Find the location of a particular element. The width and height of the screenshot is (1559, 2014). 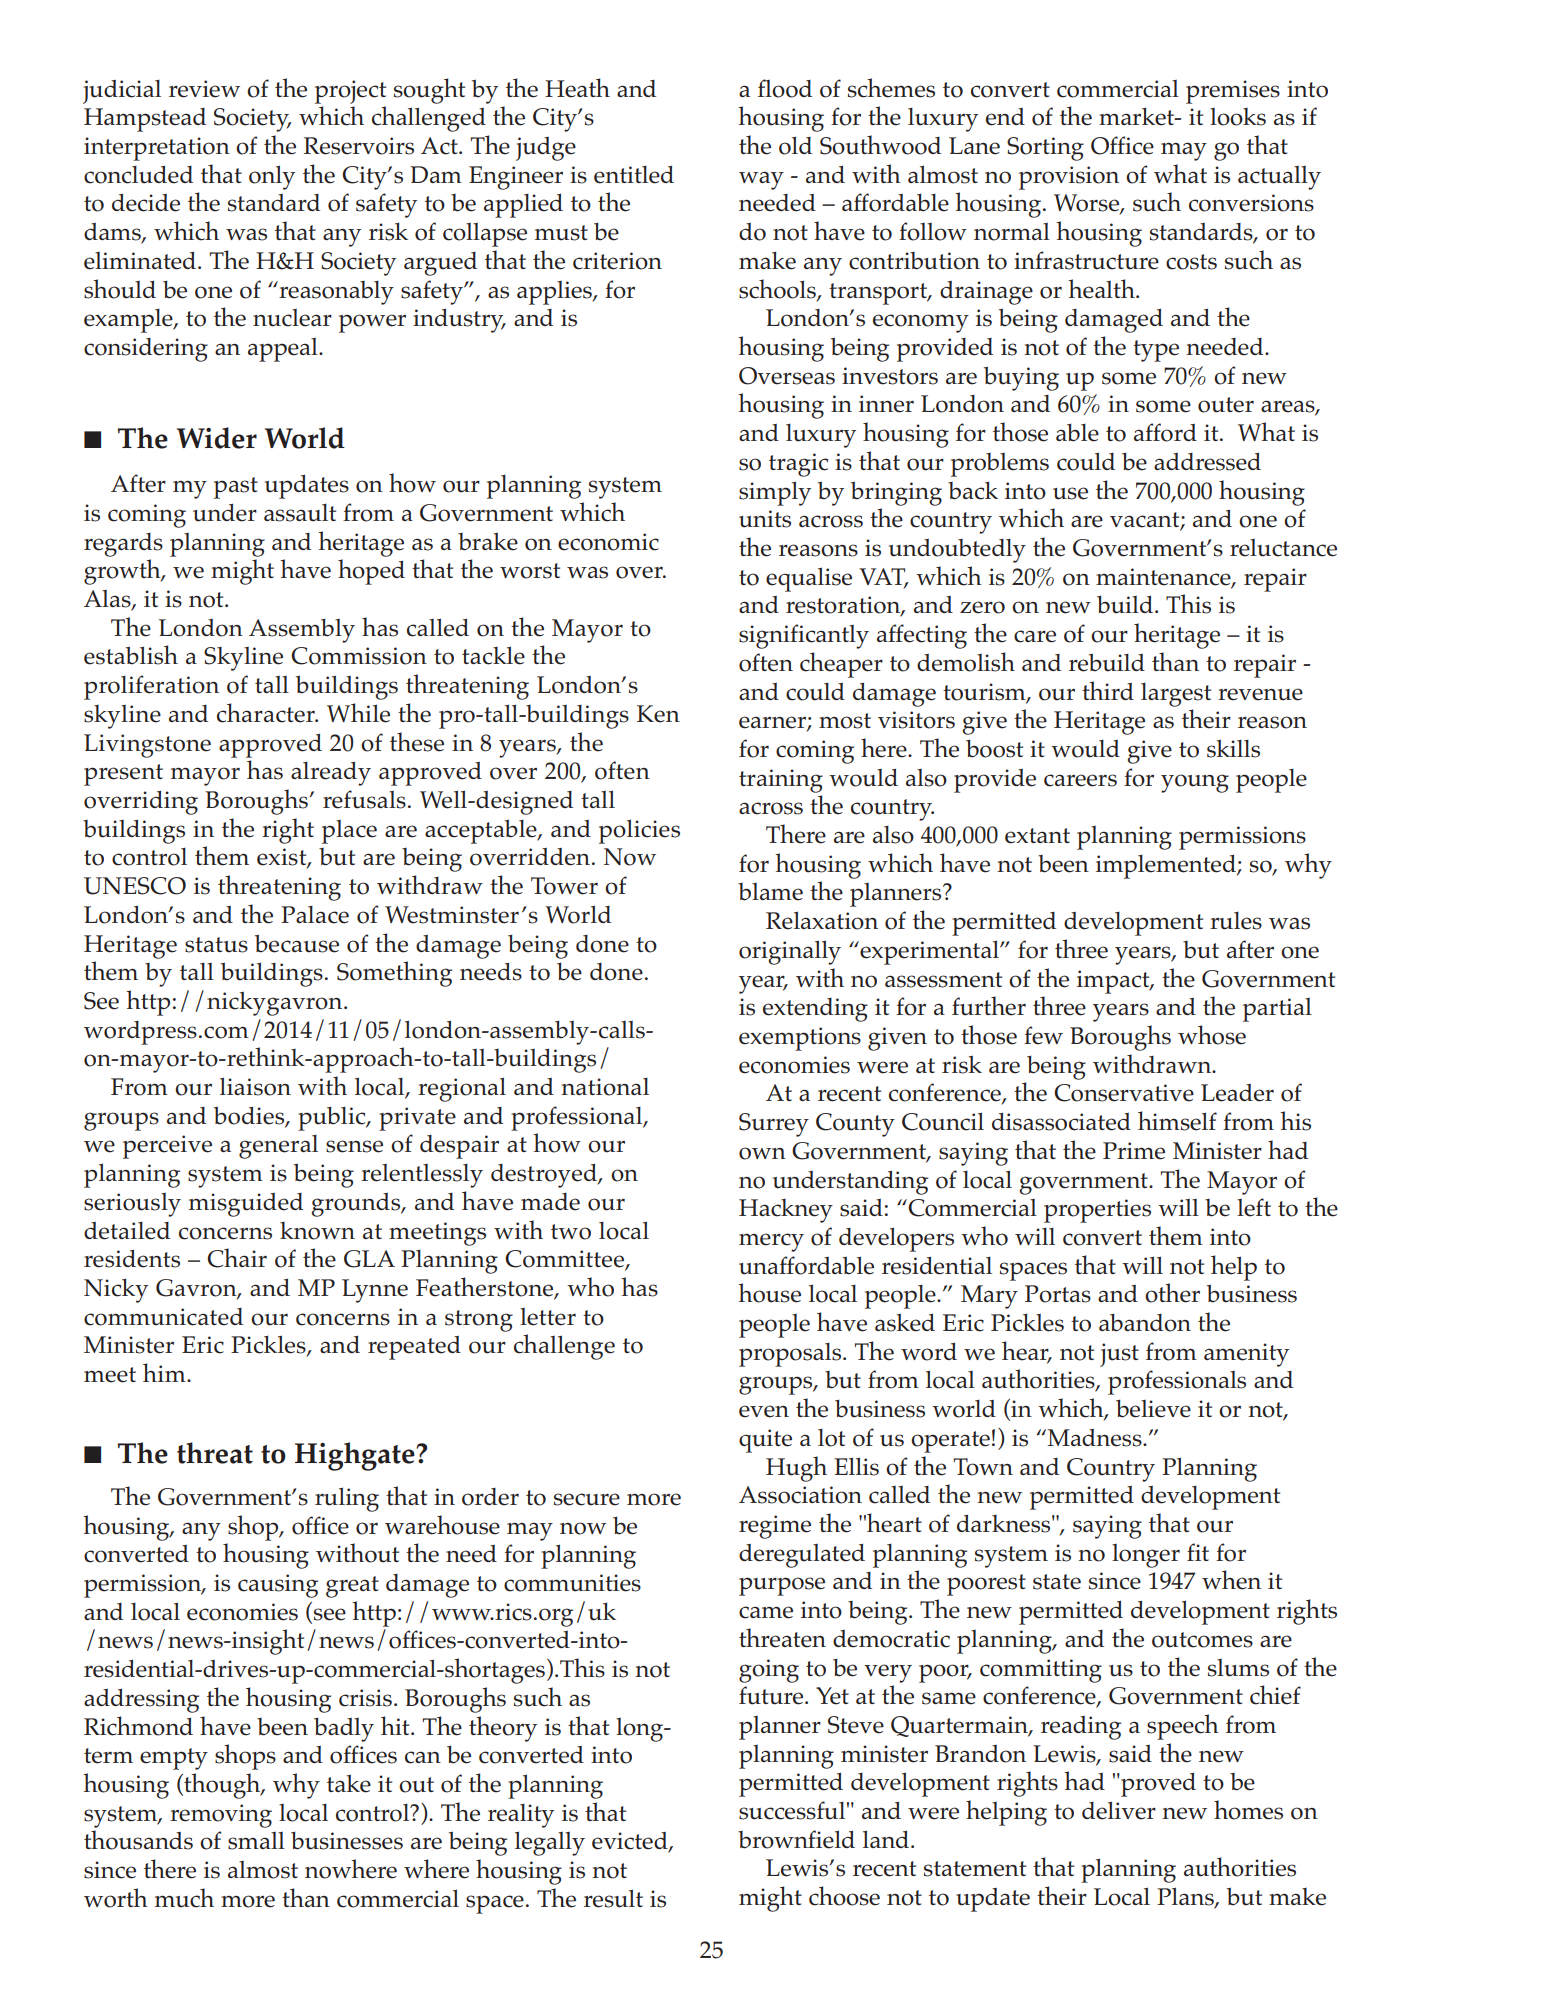

provision is located at coordinates (1069, 178).
